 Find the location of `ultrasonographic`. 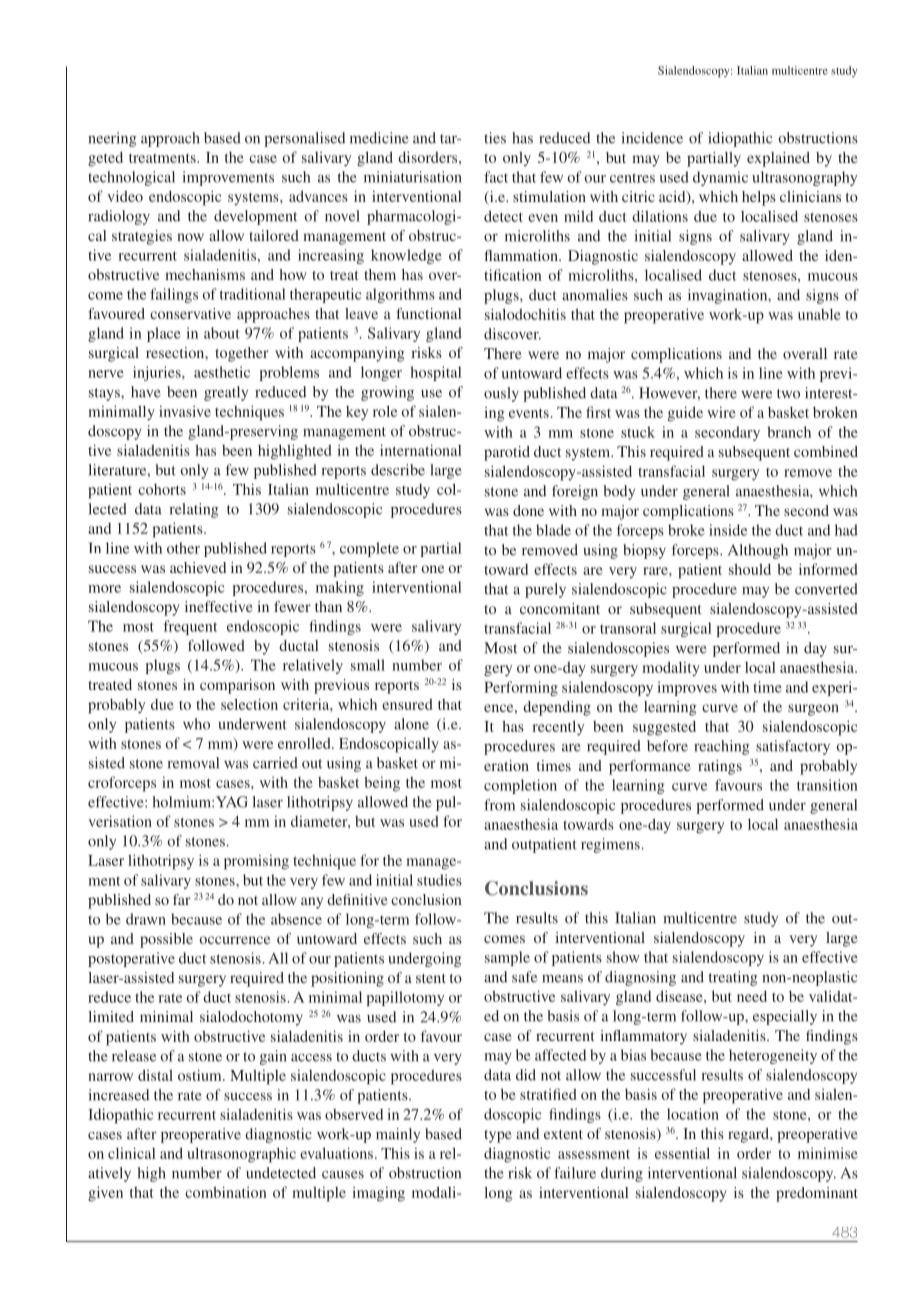

ultrasonographic is located at coordinates (241, 1155).
